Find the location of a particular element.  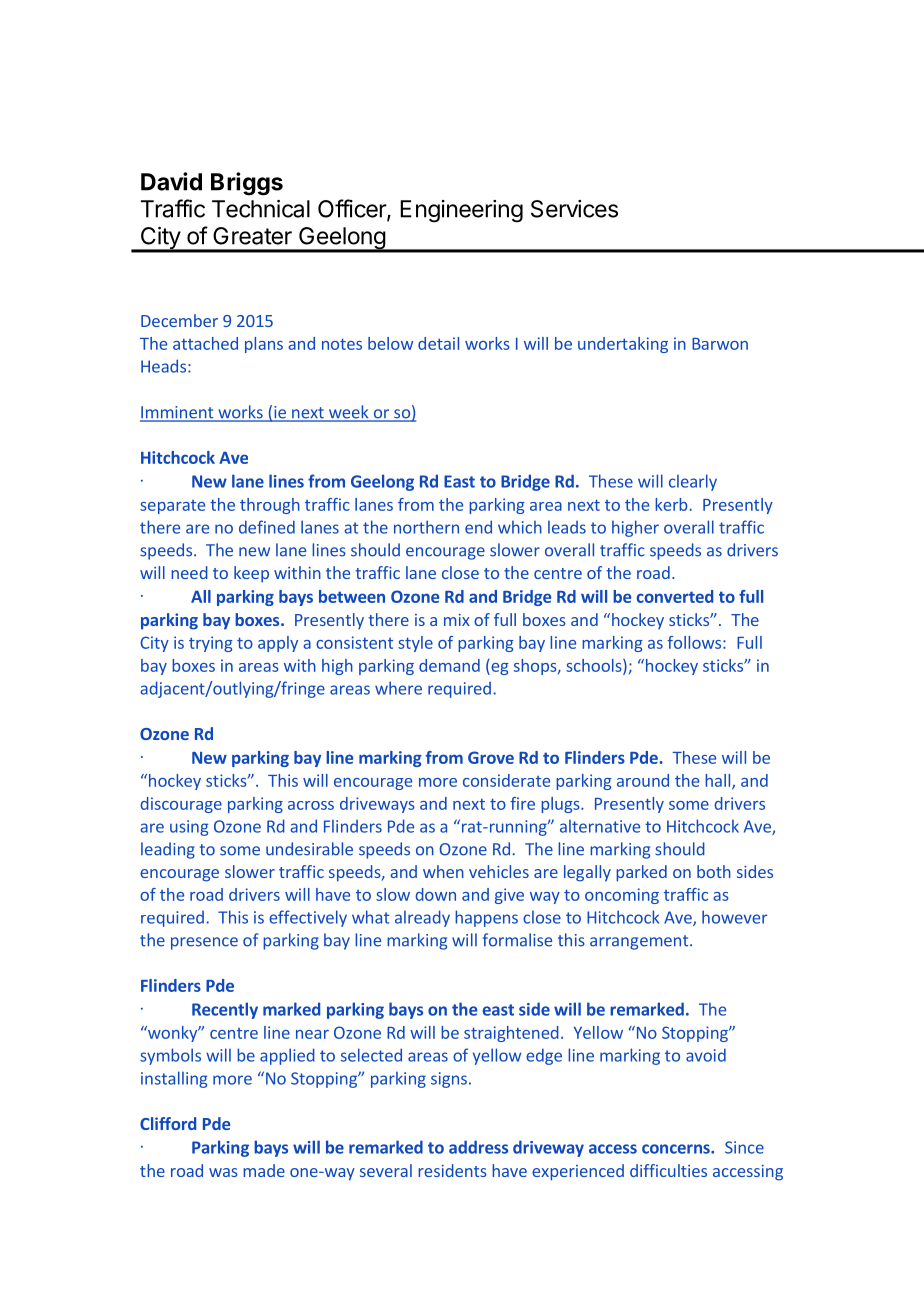

kerb is located at coordinates (672, 504).
